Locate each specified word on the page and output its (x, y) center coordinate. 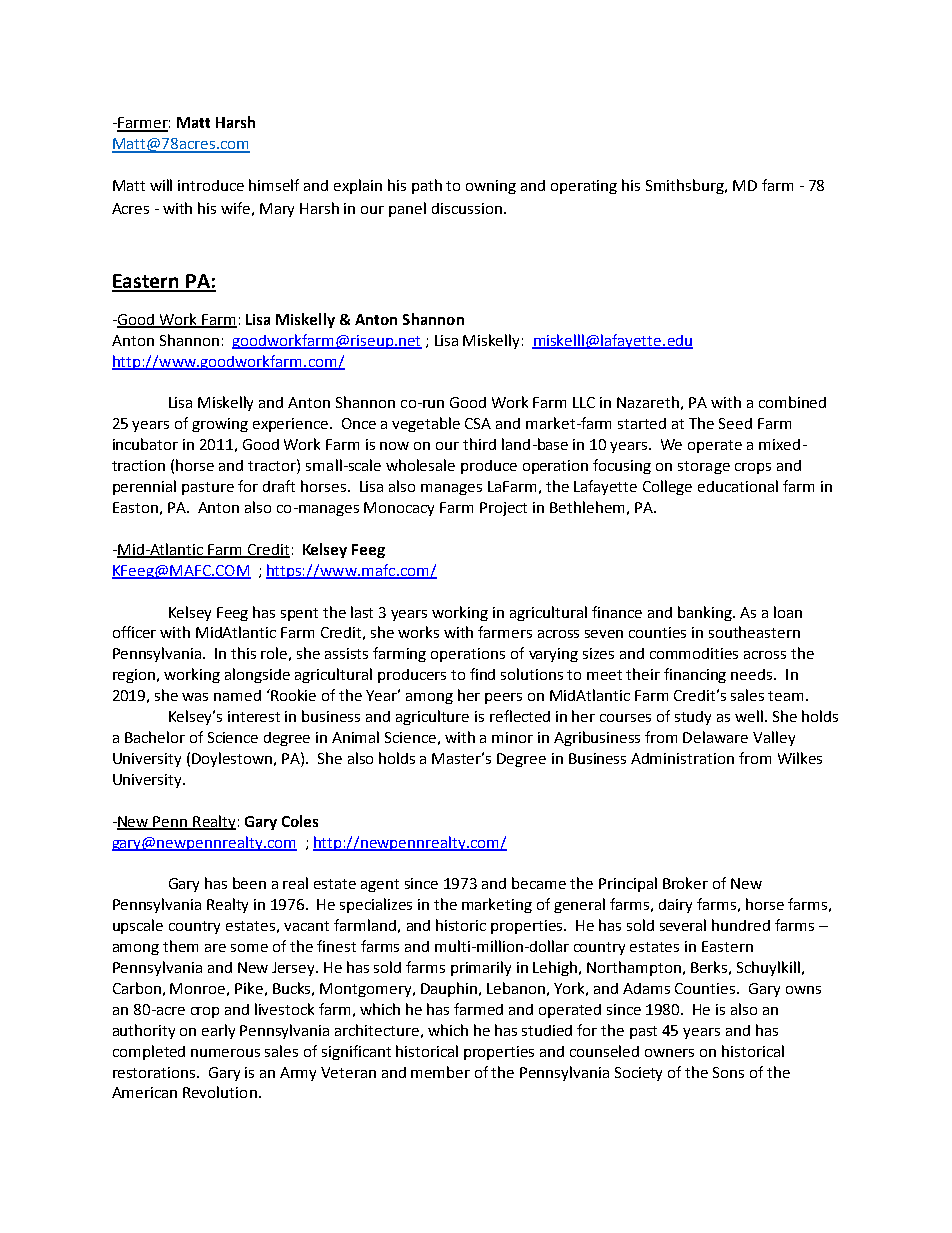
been (249, 883)
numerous (225, 1053)
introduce (211, 185)
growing (220, 425)
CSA (478, 423)
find (482, 674)
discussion (467, 208)
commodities (694, 653)
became (539, 883)
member (440, 1072)
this (243, 653)
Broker (685, 883)
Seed (735, 423)
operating (584, 187)
